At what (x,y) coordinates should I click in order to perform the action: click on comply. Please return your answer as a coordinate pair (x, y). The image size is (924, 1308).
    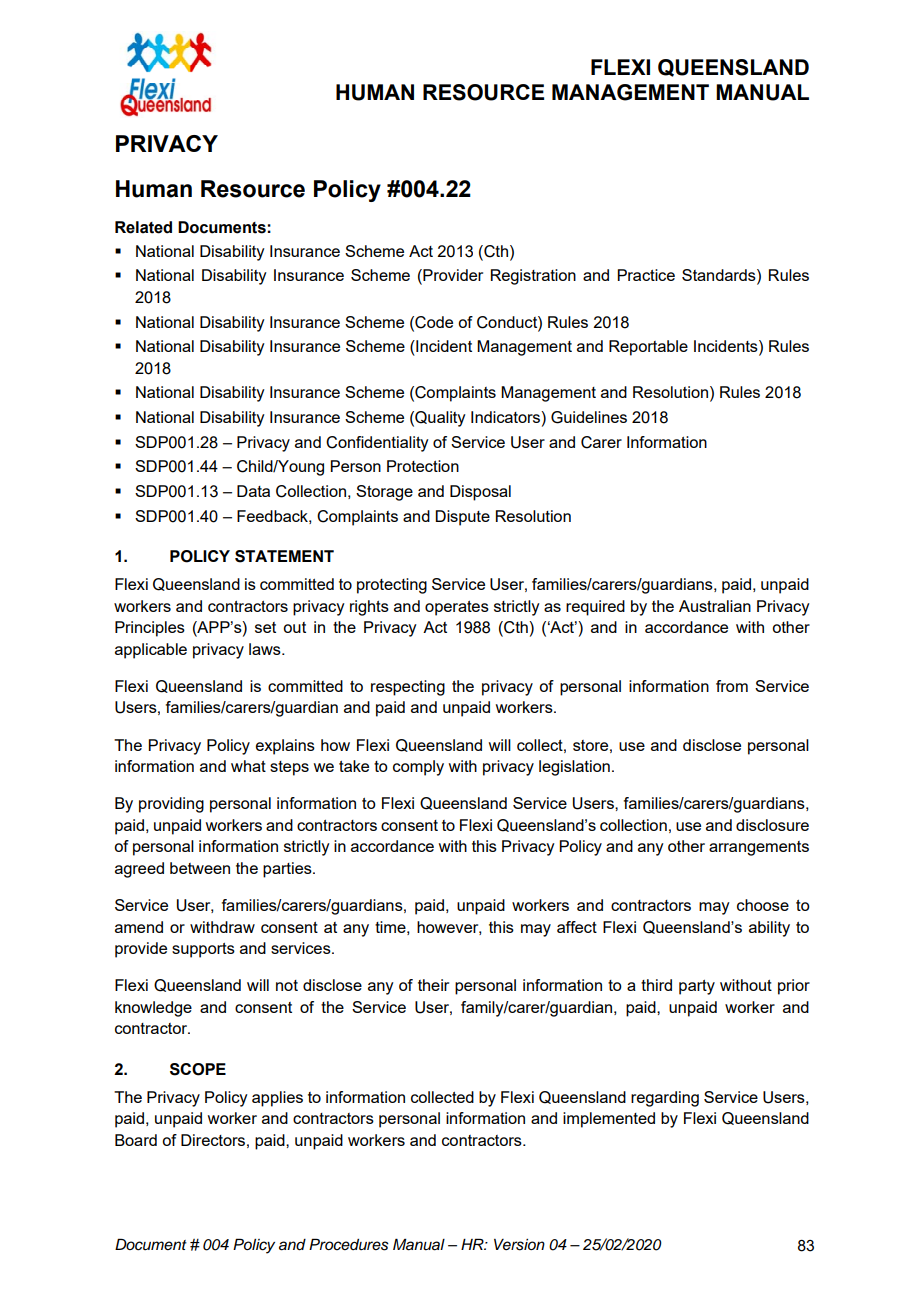
    Looking at the image, I should click on (418, 768).
